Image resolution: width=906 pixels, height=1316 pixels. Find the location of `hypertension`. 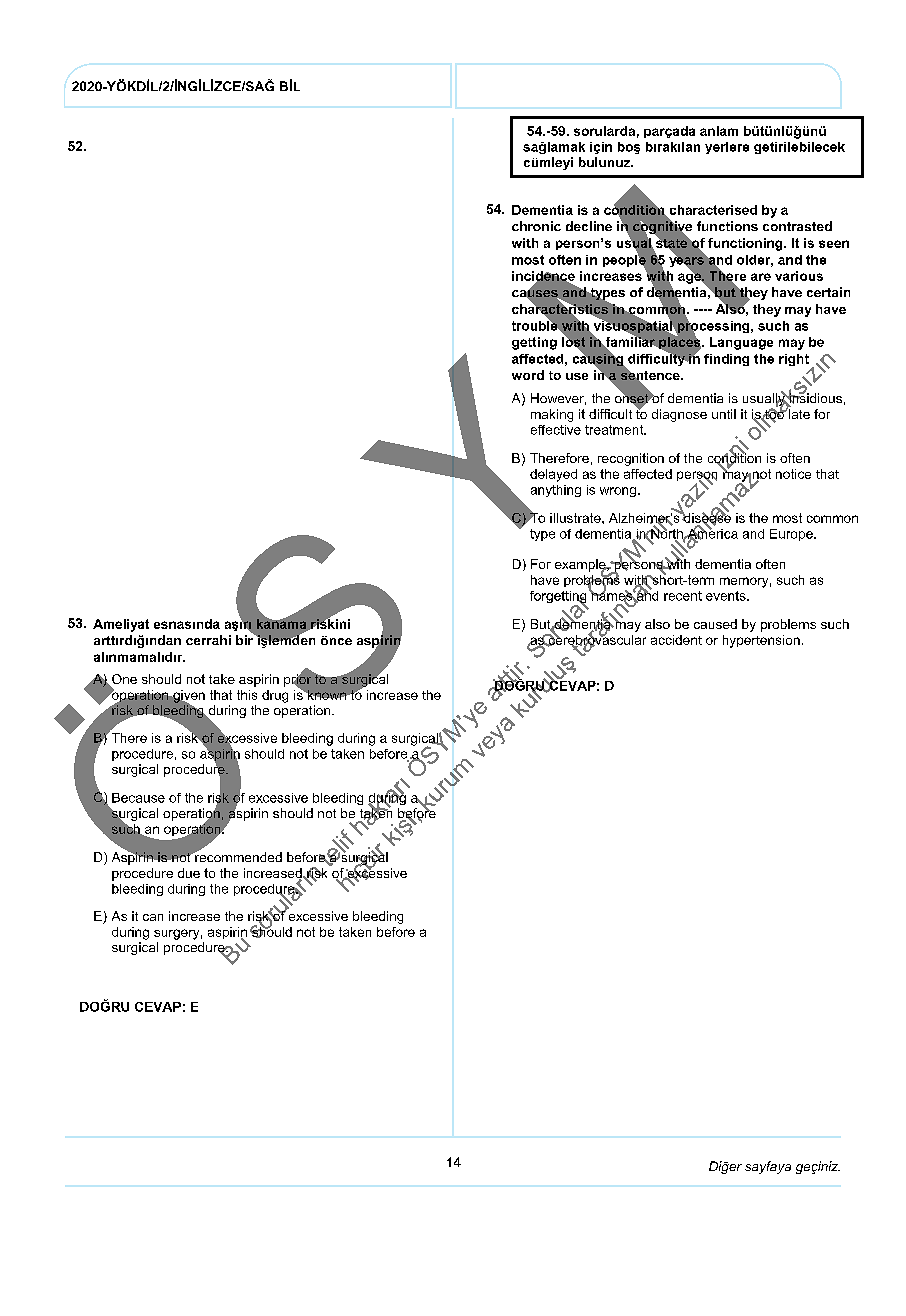

hypertension is located at coordinates (761, 641).
